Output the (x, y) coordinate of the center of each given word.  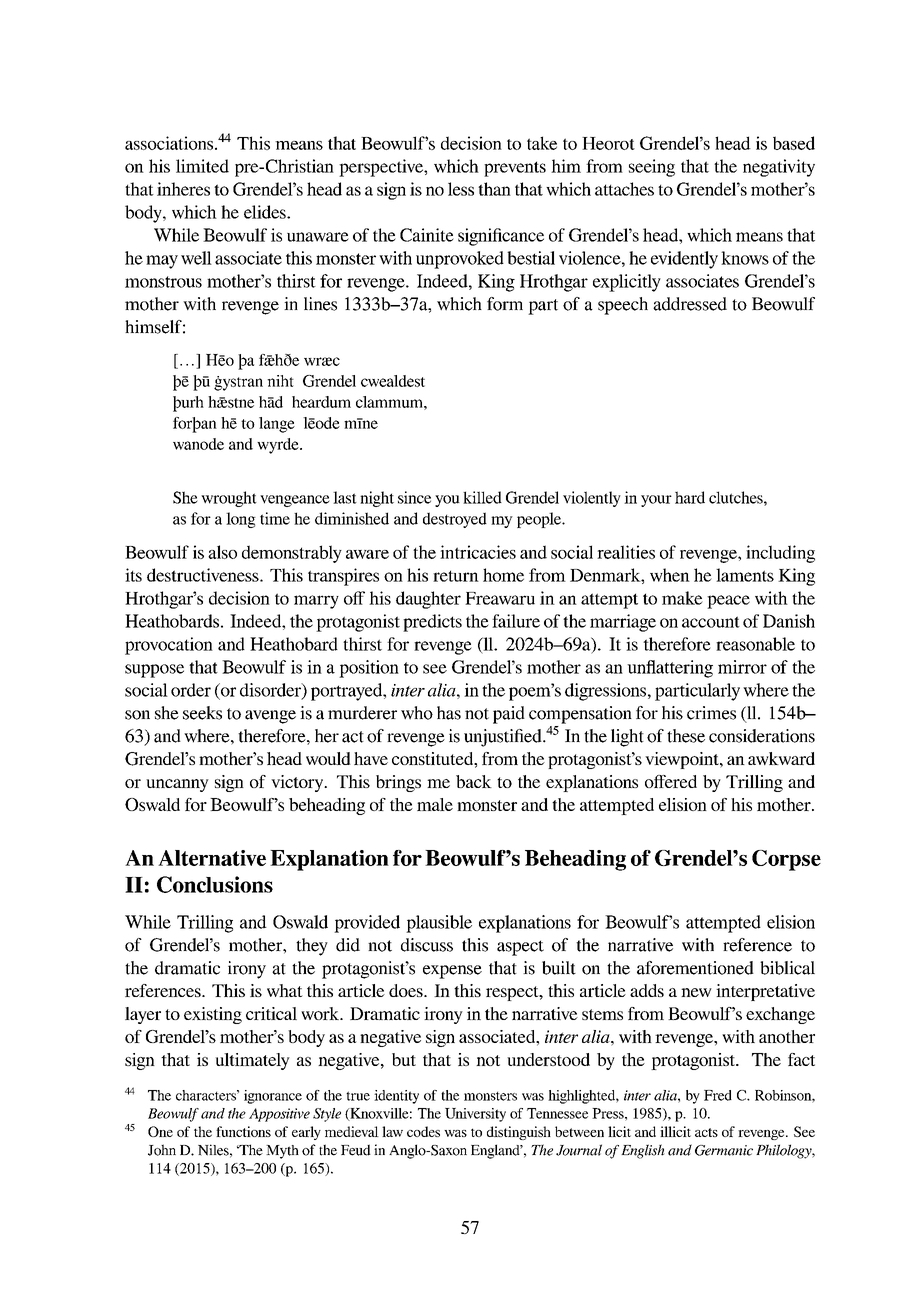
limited (202, 166)
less (461, 189)
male (435, 804)
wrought (229, 499)
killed (482, 497)
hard (690, 497)
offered (671, 781)
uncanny (177, 785)
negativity (779, 168)
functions (243, 1131)
